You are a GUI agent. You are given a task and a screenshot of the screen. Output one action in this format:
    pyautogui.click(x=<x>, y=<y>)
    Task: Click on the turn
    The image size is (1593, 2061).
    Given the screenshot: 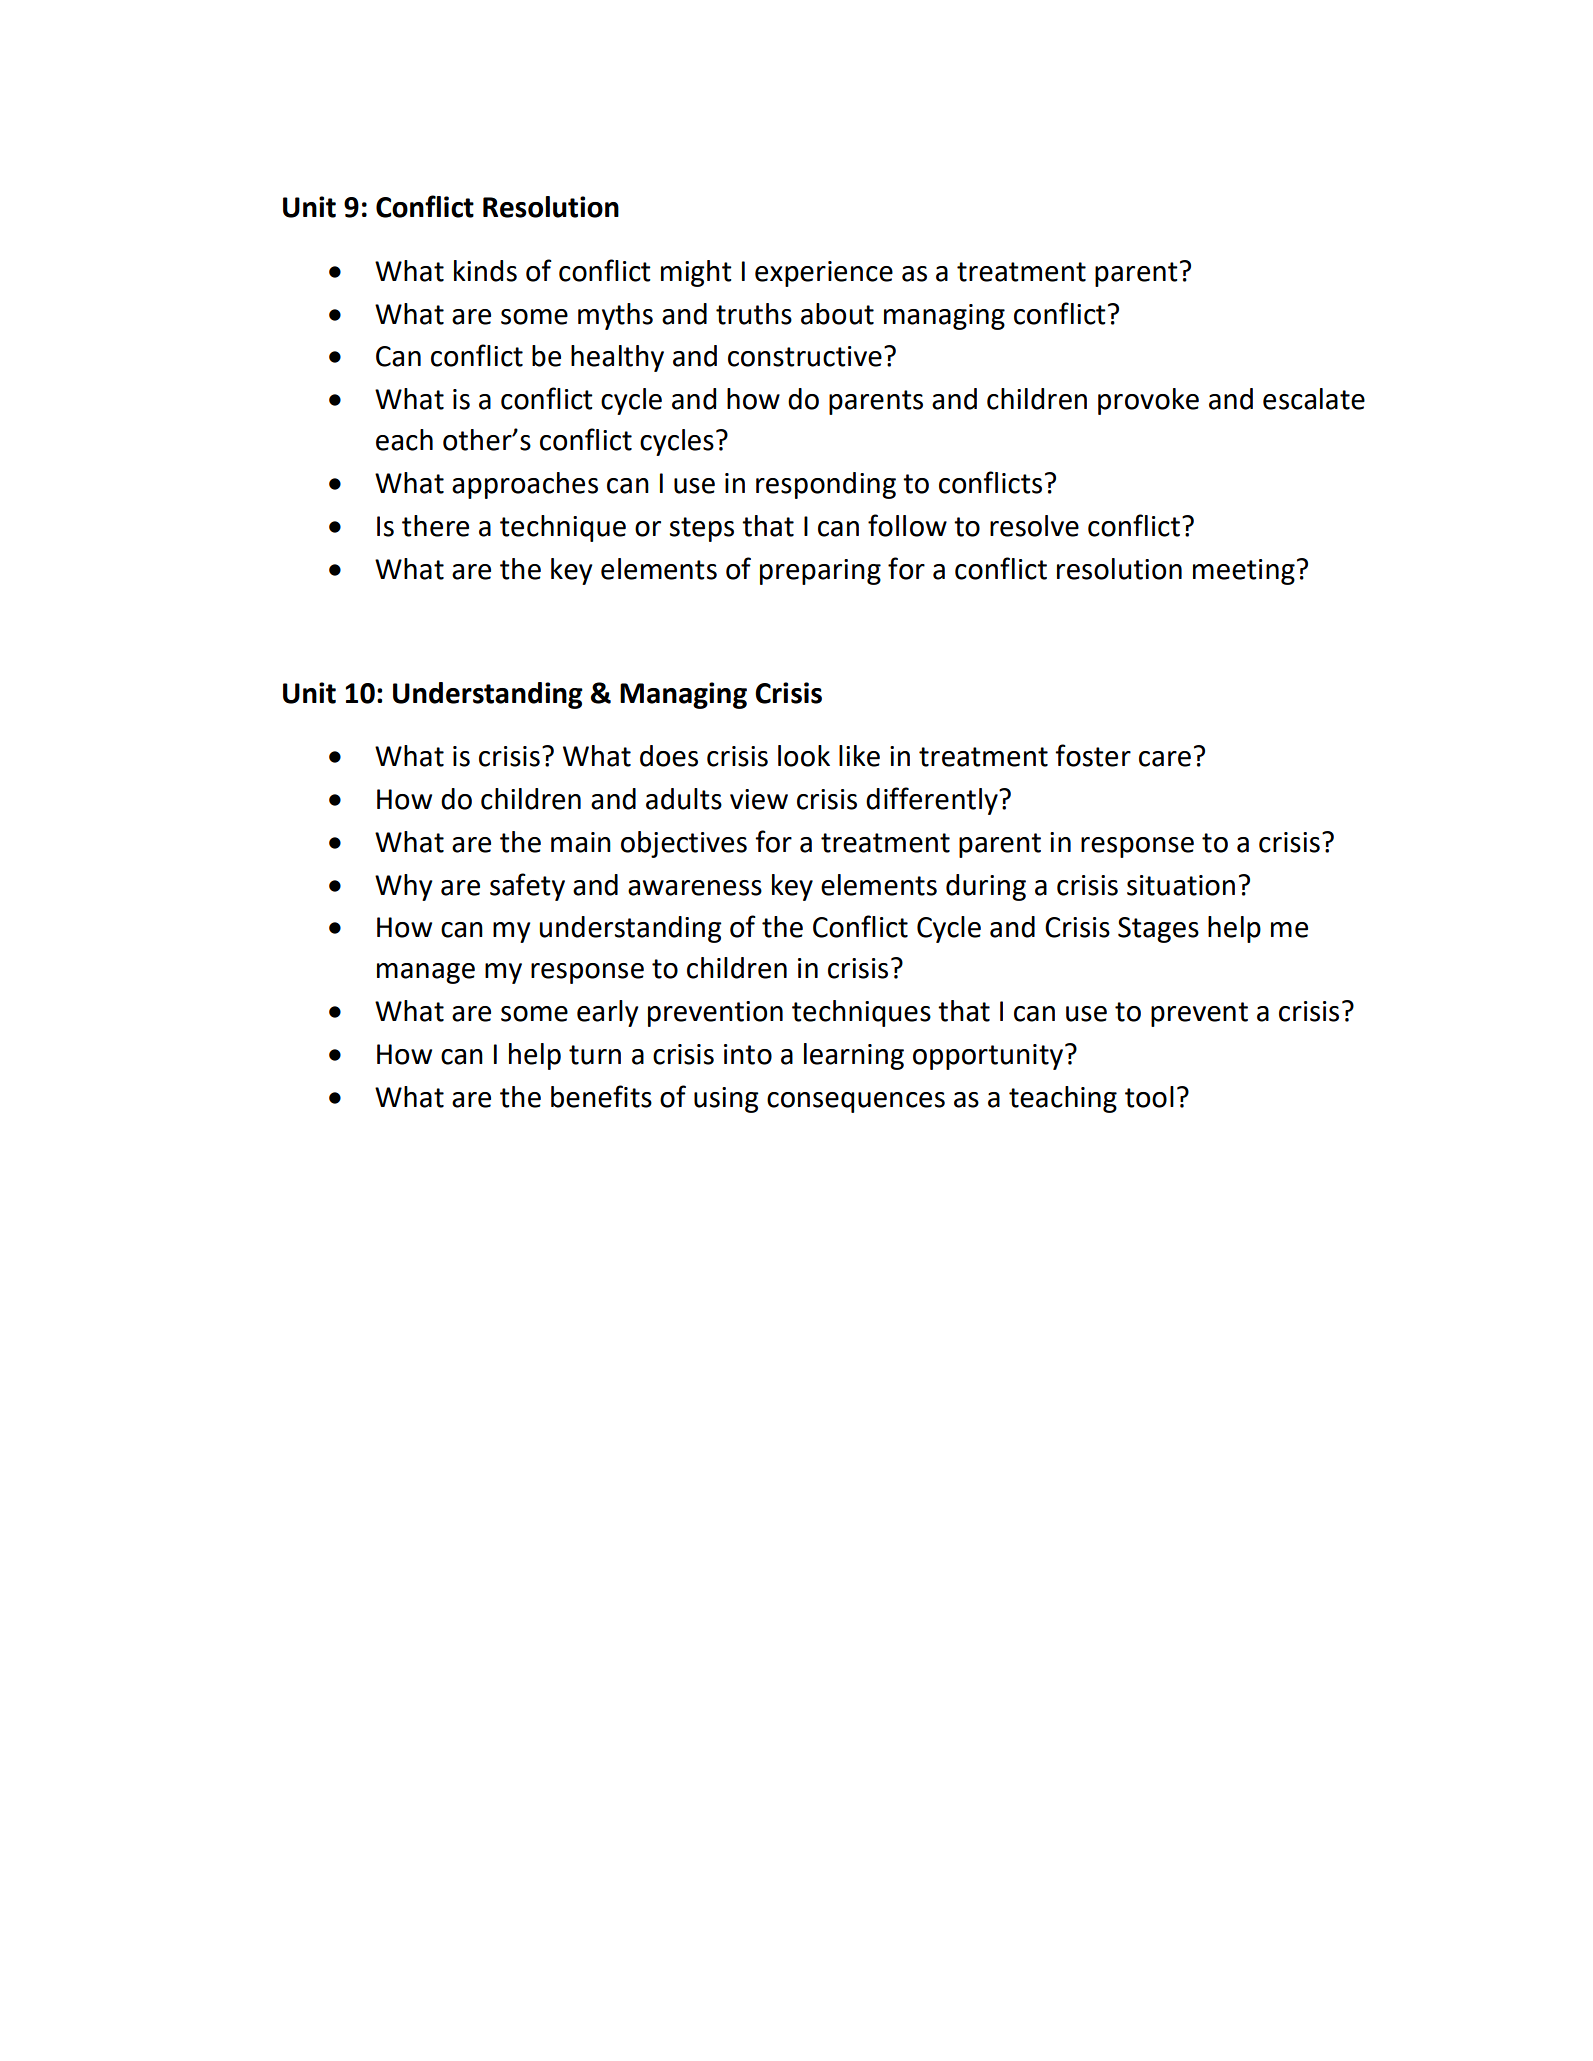 What is the action you would take?
    pyautogui.click(x=595, y=1055)
